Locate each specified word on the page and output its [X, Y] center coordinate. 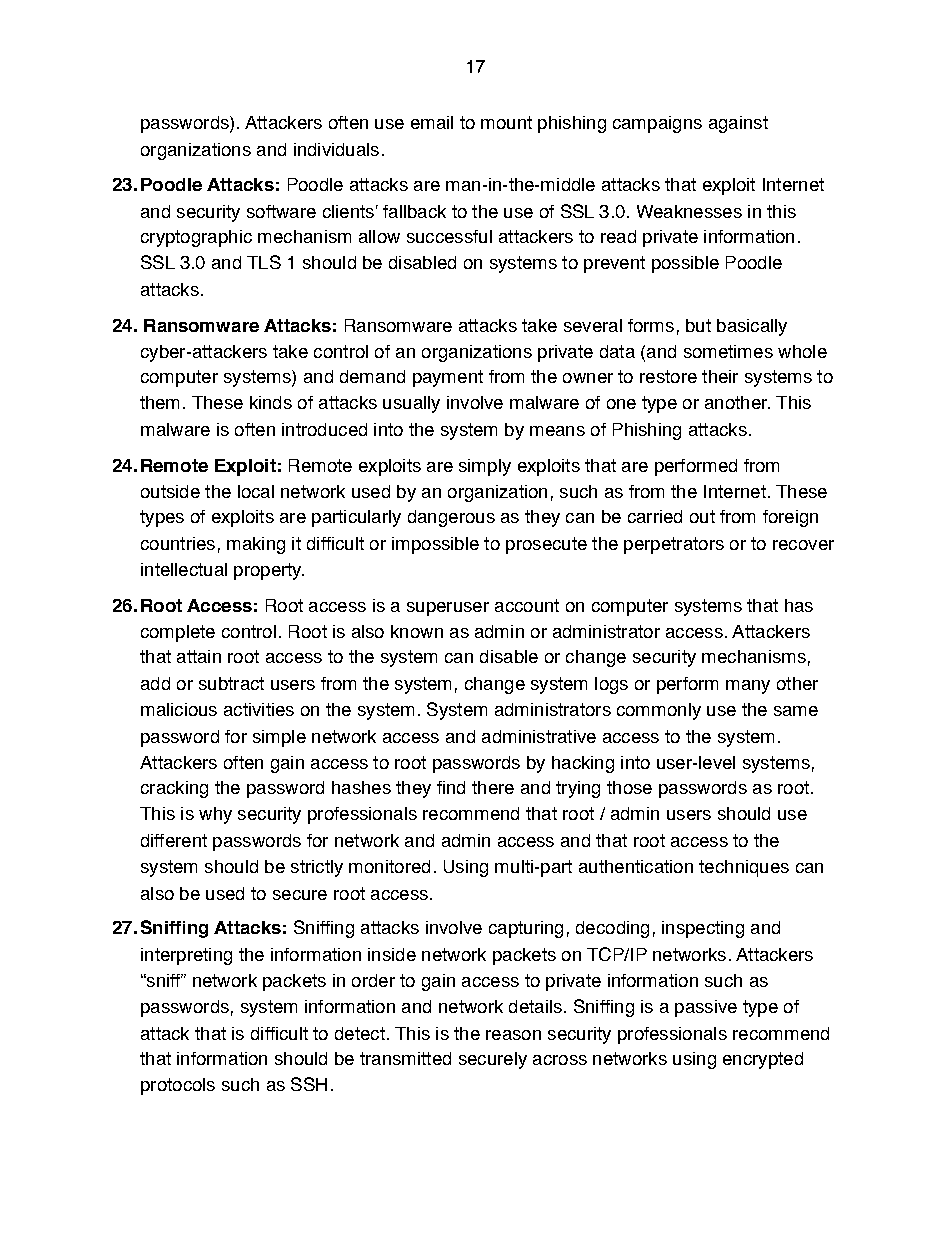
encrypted [763, 1060]
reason [513, 1035]
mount [506, 122]
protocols [178, 1086]
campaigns [657, 124]
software [281, 211]
